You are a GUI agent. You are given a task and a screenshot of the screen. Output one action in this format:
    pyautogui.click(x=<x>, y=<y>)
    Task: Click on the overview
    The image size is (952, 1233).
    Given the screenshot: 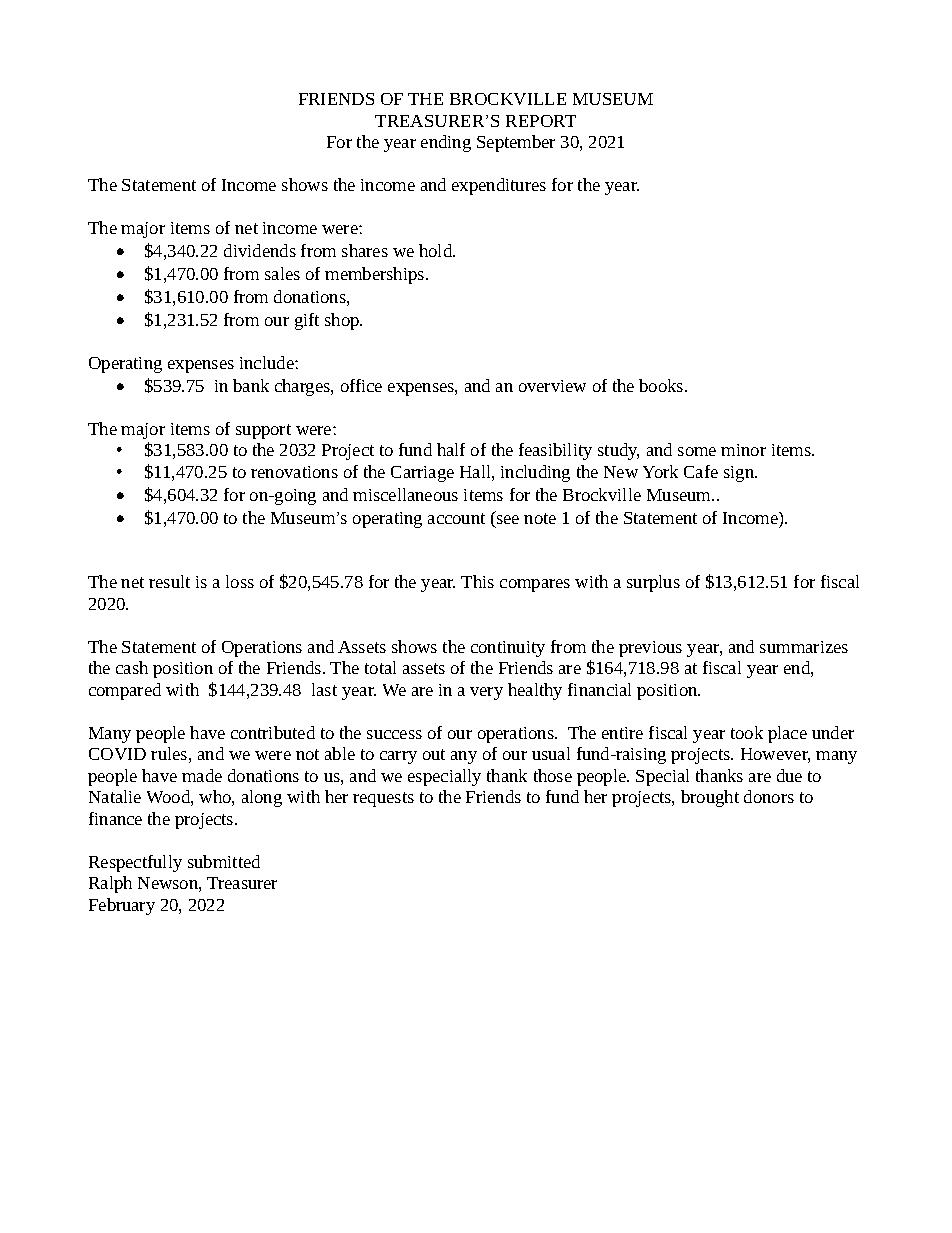 What is the action you would take?
    pyautogui.click(x=552, y=386)
